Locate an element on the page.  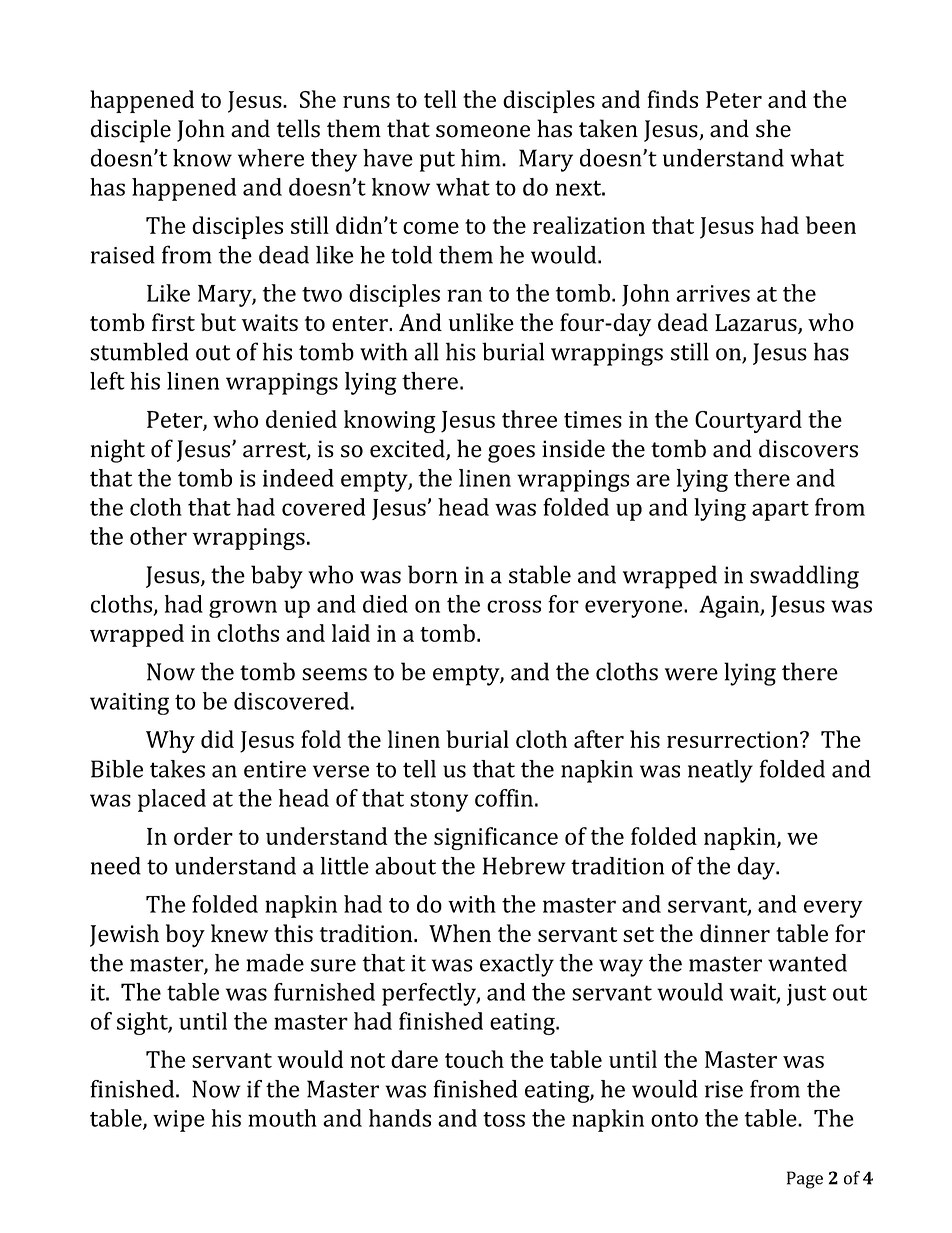
where is located at coordinates (271, 158).
